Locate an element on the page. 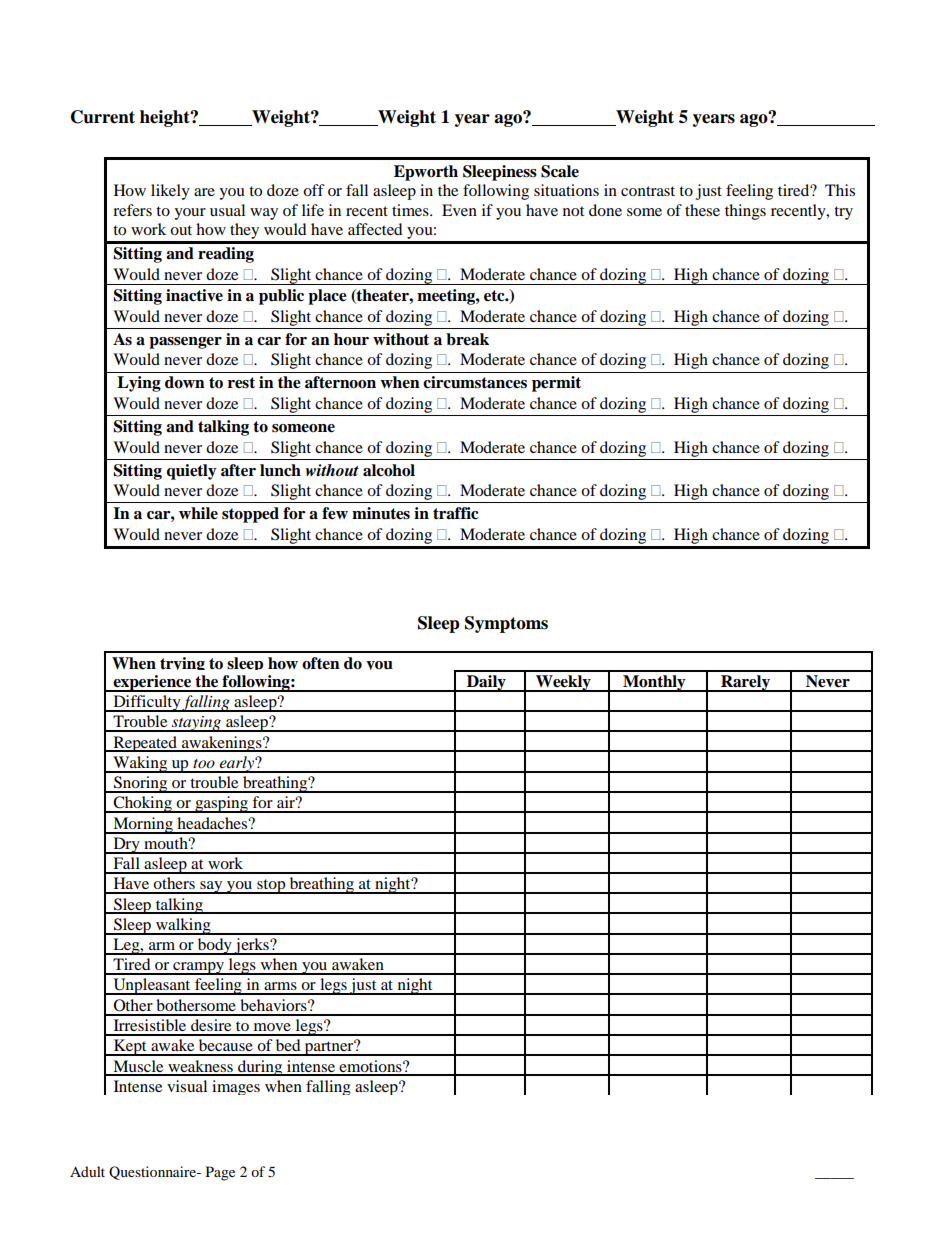 The width and height of the page is (952, 1233). permit is located at coordinates (556, 384).
